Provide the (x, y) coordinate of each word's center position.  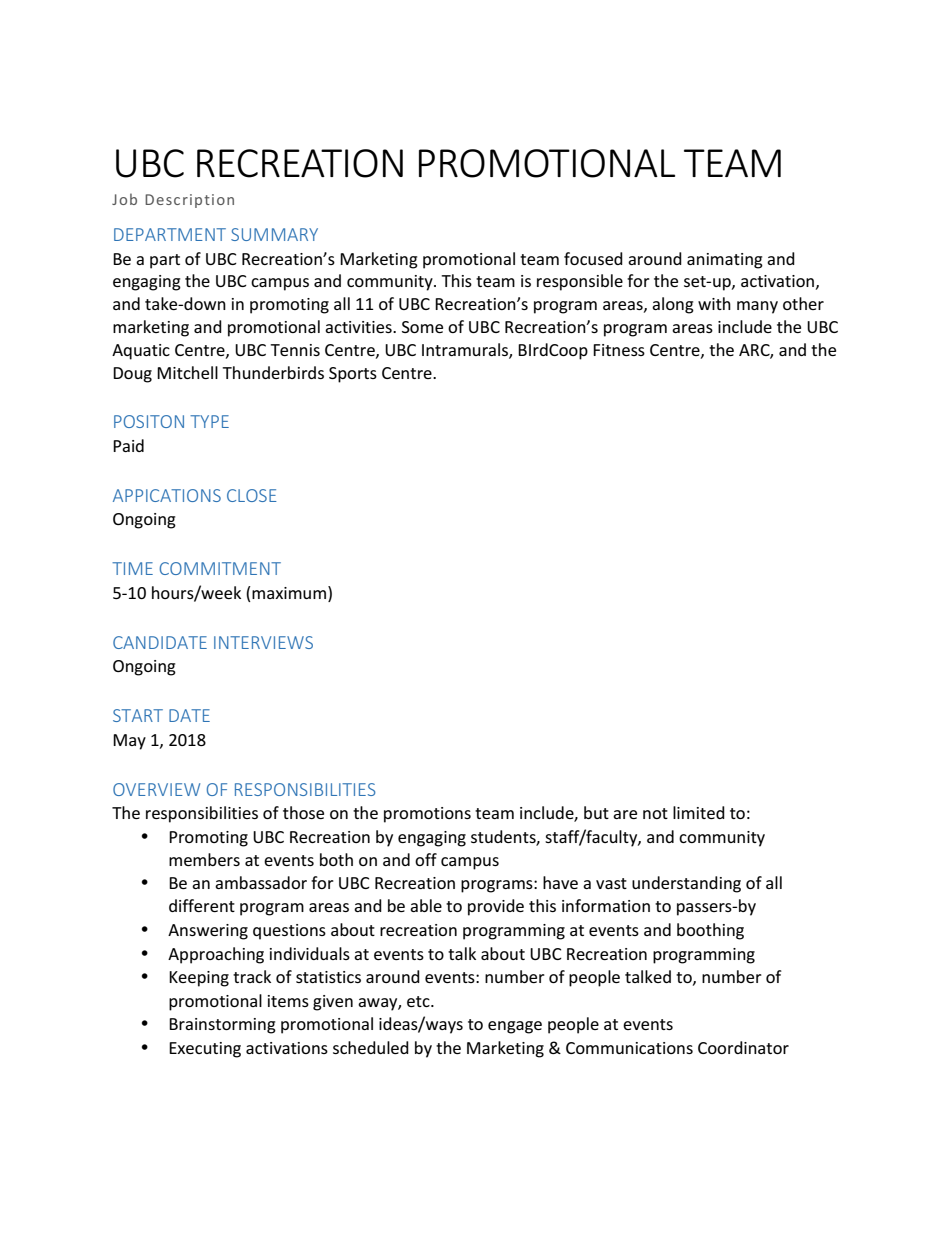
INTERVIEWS (263, 642)
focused (593, 258)
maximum (288, 594)
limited (699, 812)
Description (189, 201)
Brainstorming (222, 1026)
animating (725, 261)
